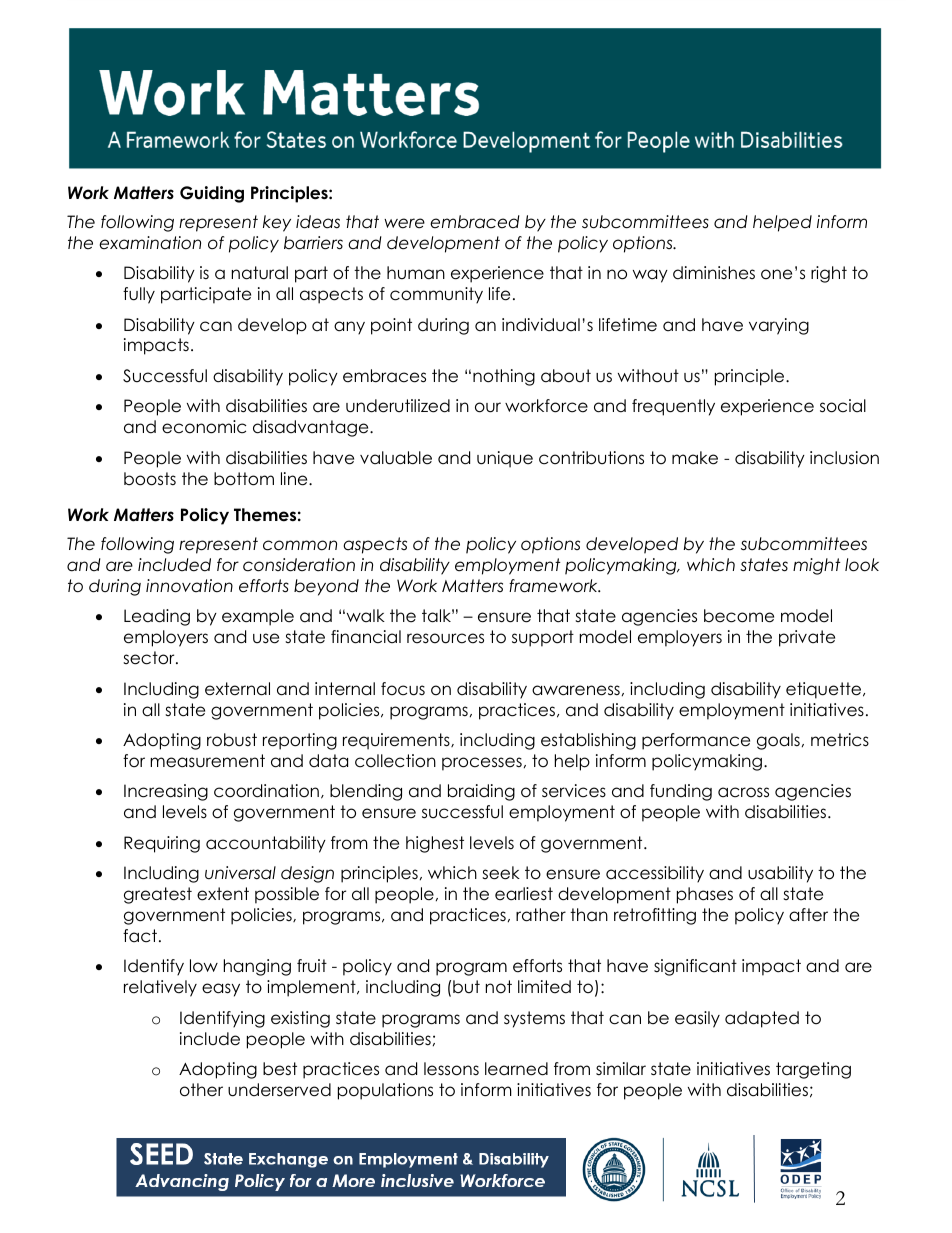  What do you see at coordinates (516, 1069) in the screenshot?
I see `learned` at bounding box center [516, 1069].
